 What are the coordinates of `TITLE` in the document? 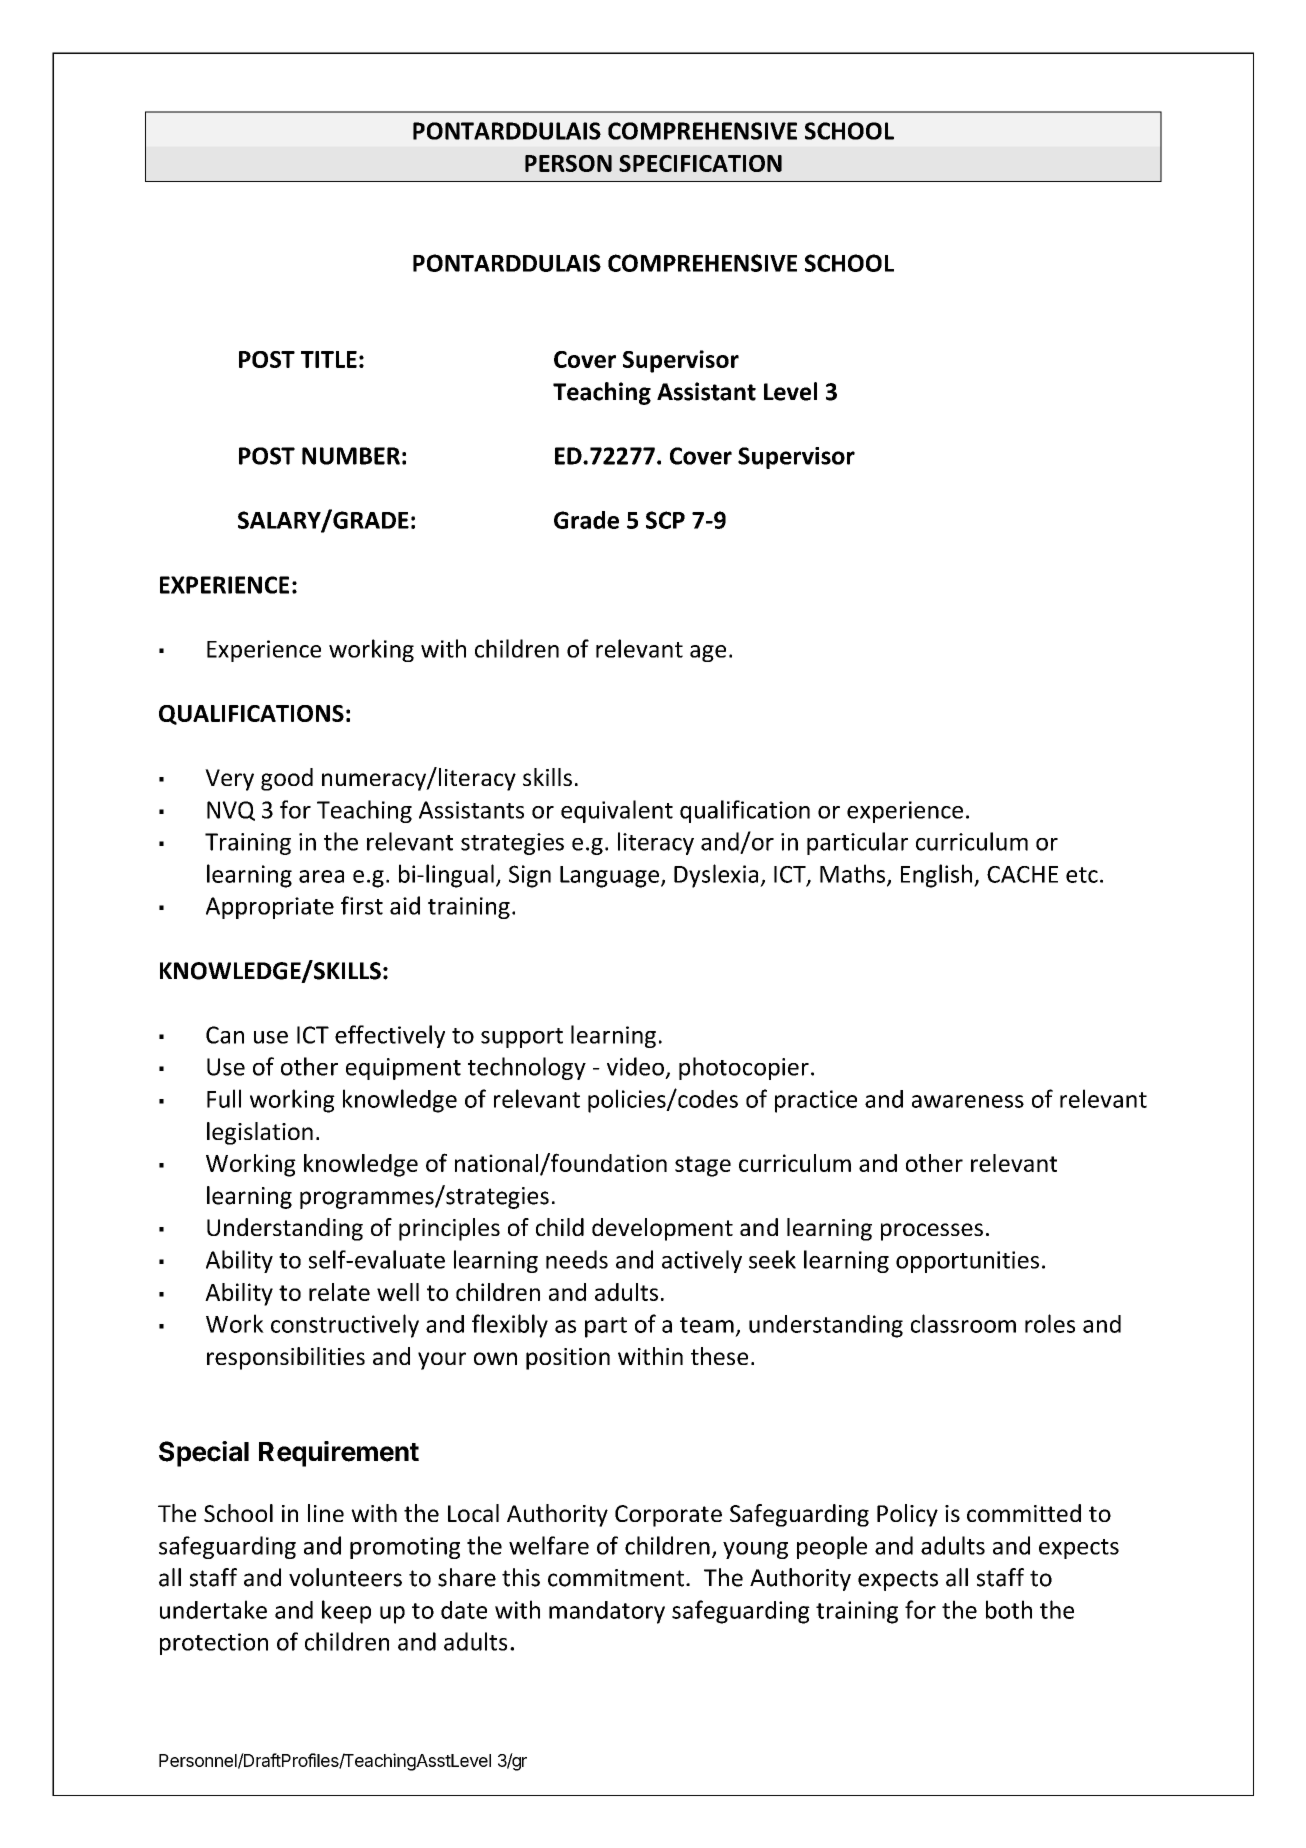 It's located at (329, 359).
